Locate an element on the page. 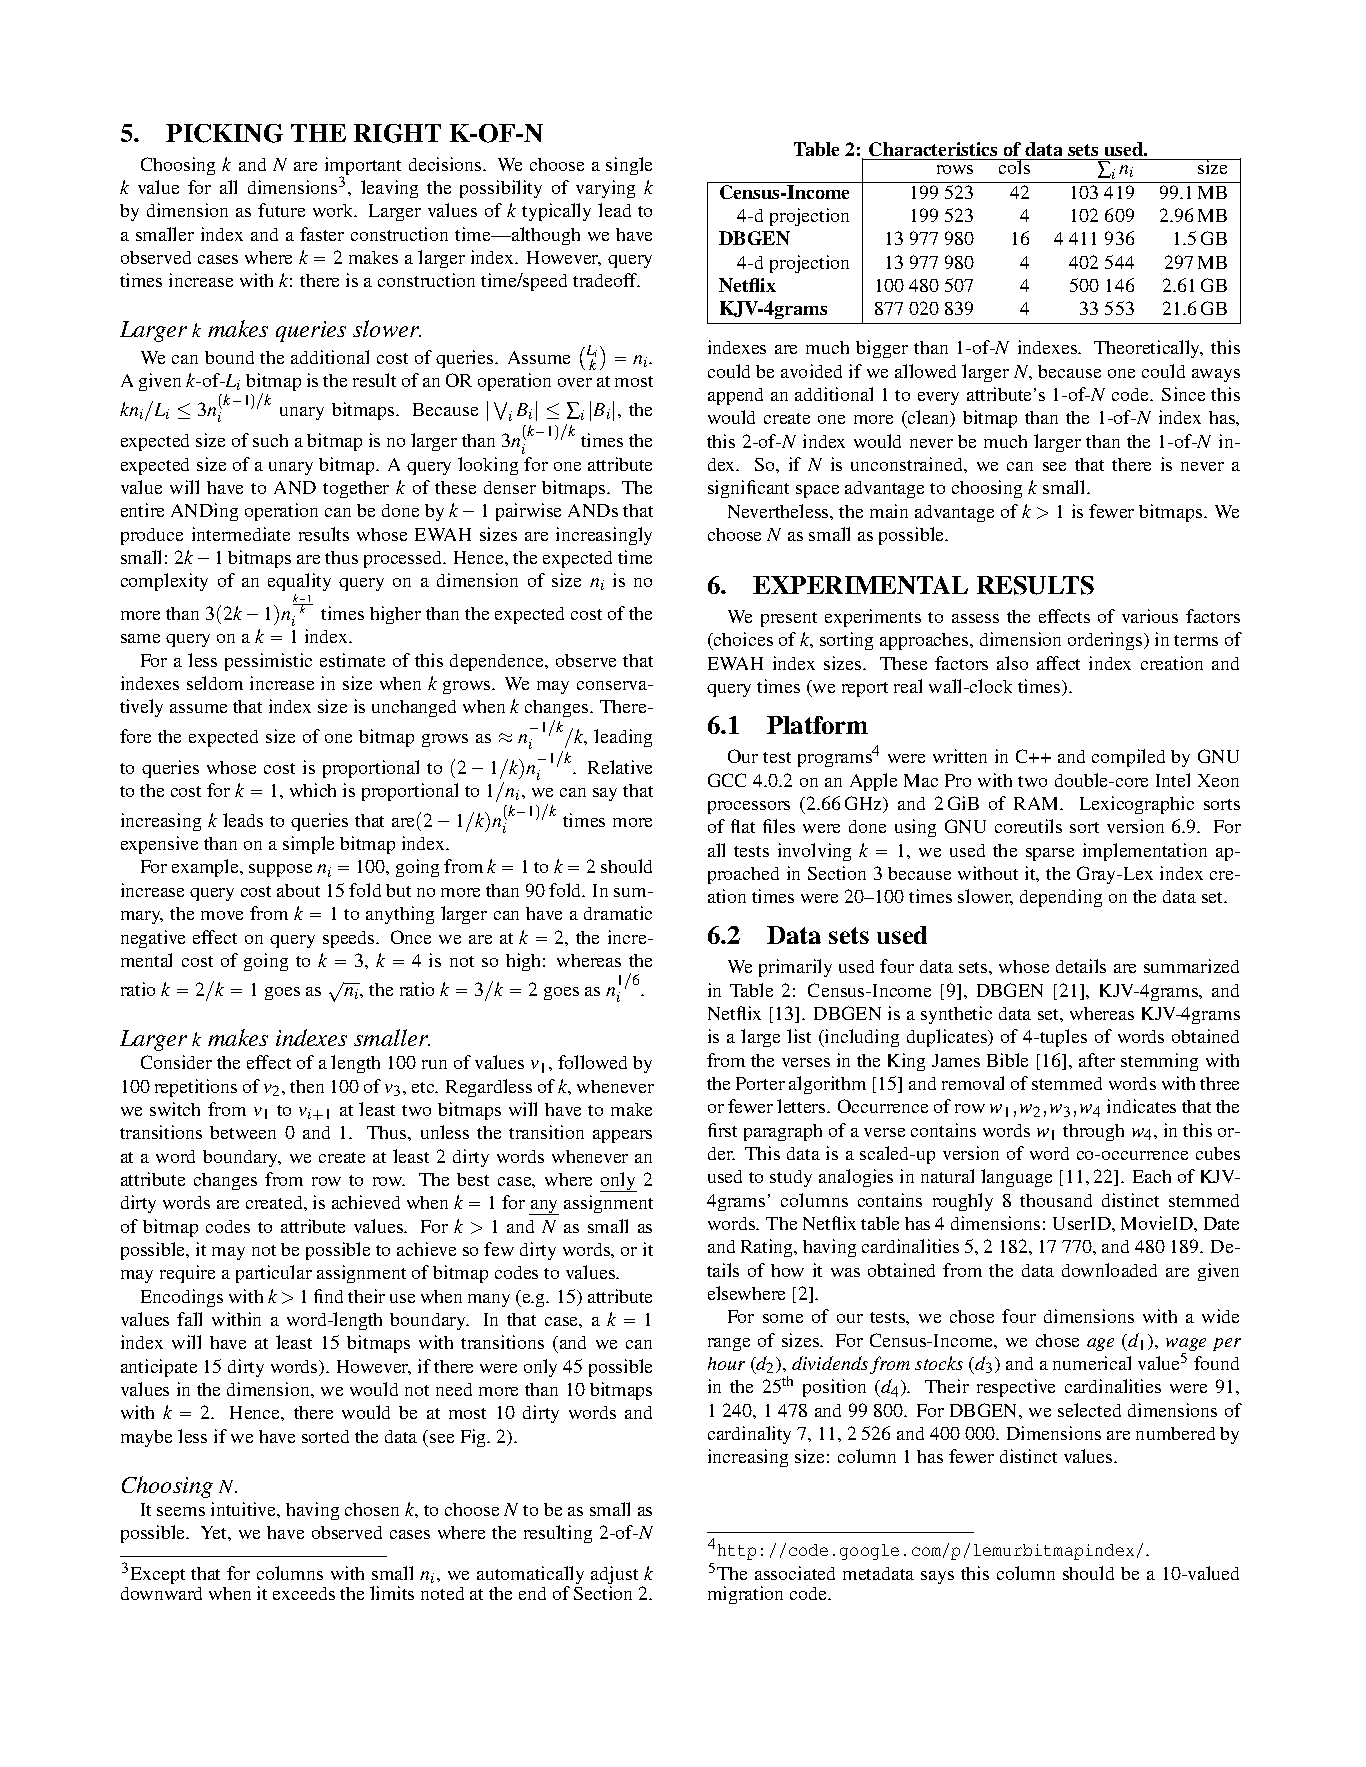 This page has width=1366, height=1767. intermediate is located at coordinates (241, 534).
